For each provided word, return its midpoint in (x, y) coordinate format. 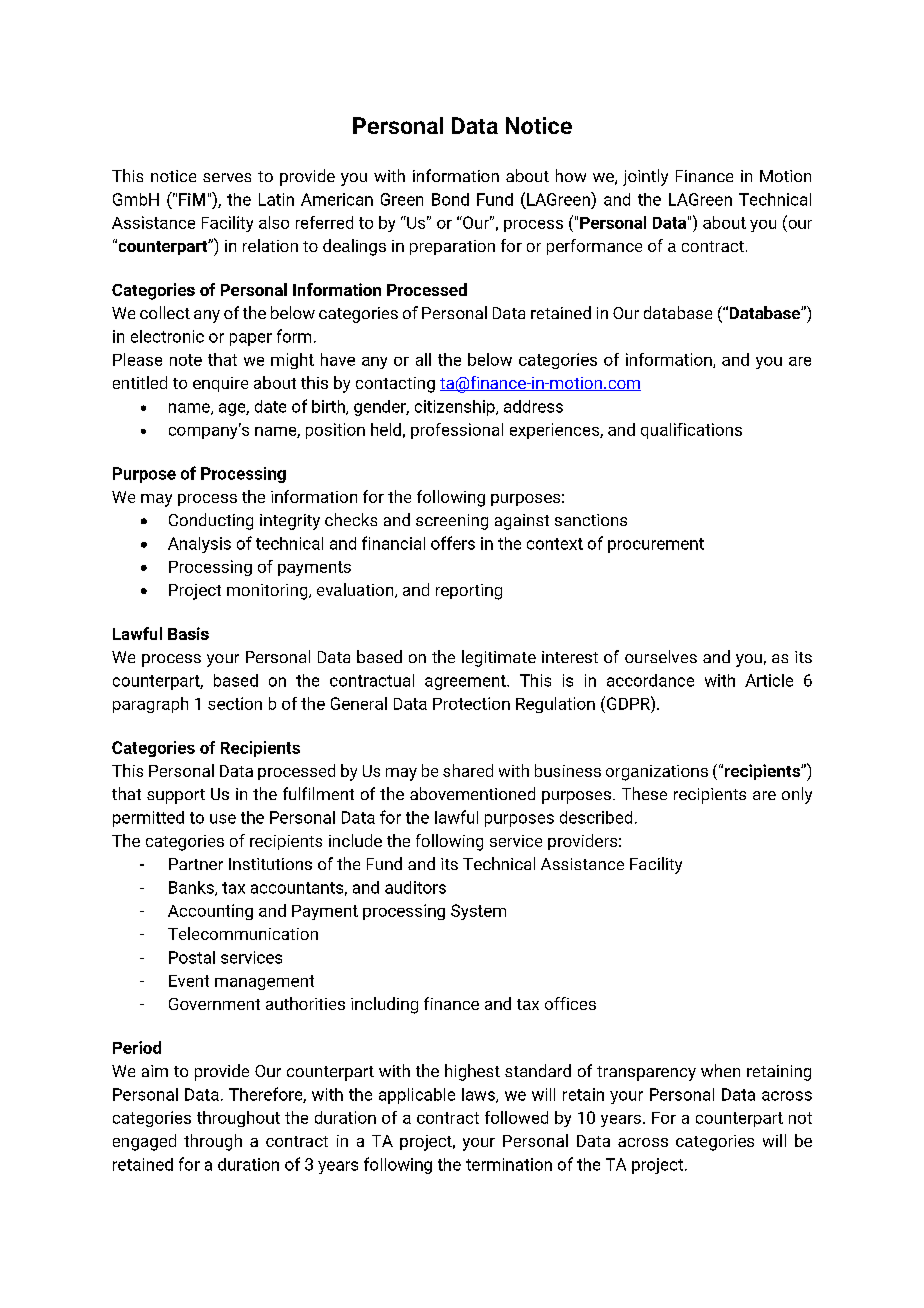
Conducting (211, 521)
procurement (656, 545)
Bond (450, 199)
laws (479, 1095)
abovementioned (472, 793)
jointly (645, 177)
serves (227, 177)
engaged (144, 1142)
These (644, 793)
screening (452, 522)
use (223, 819)
